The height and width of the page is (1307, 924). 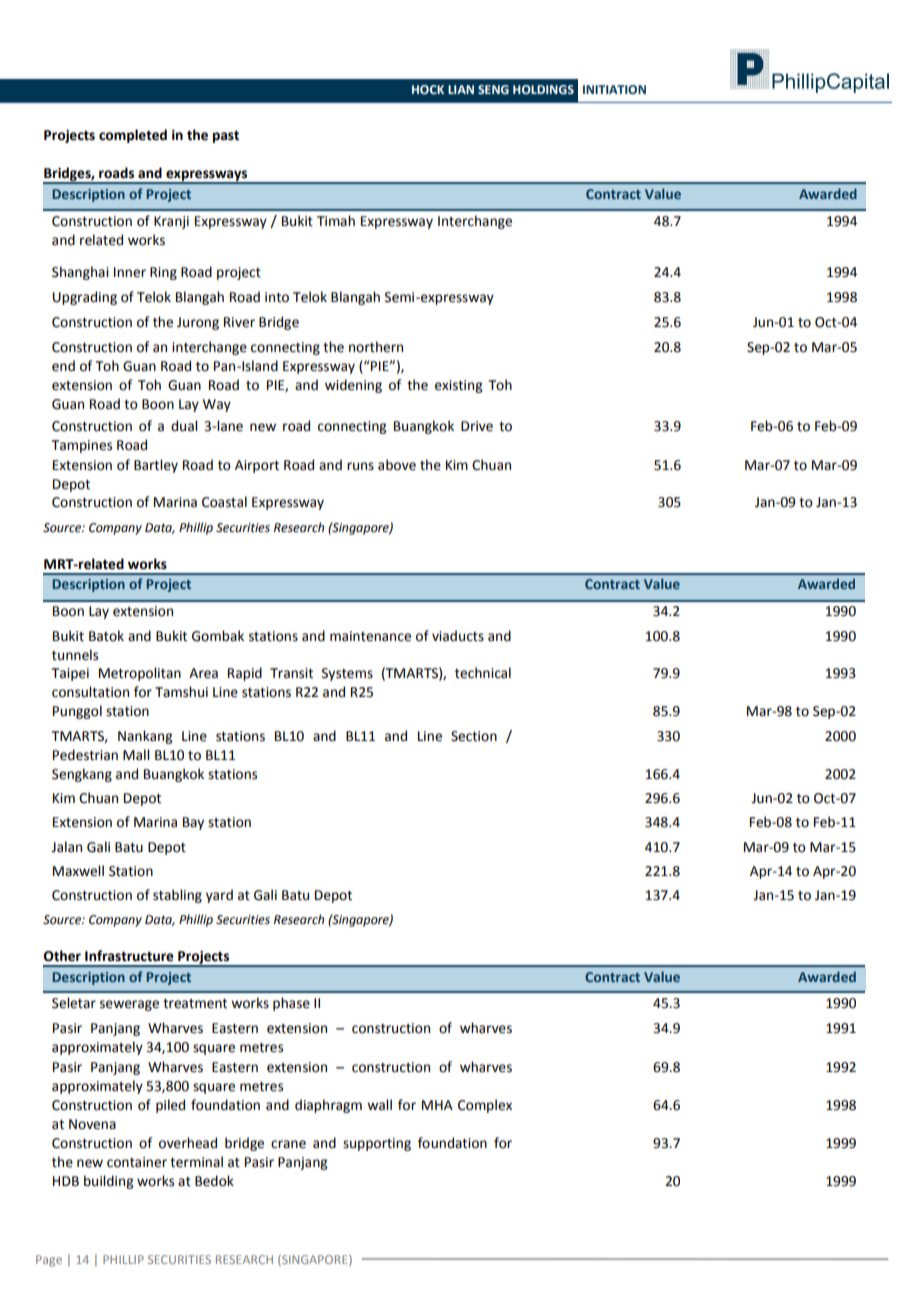 I want to click on building, so click(x=108, y=1182).
